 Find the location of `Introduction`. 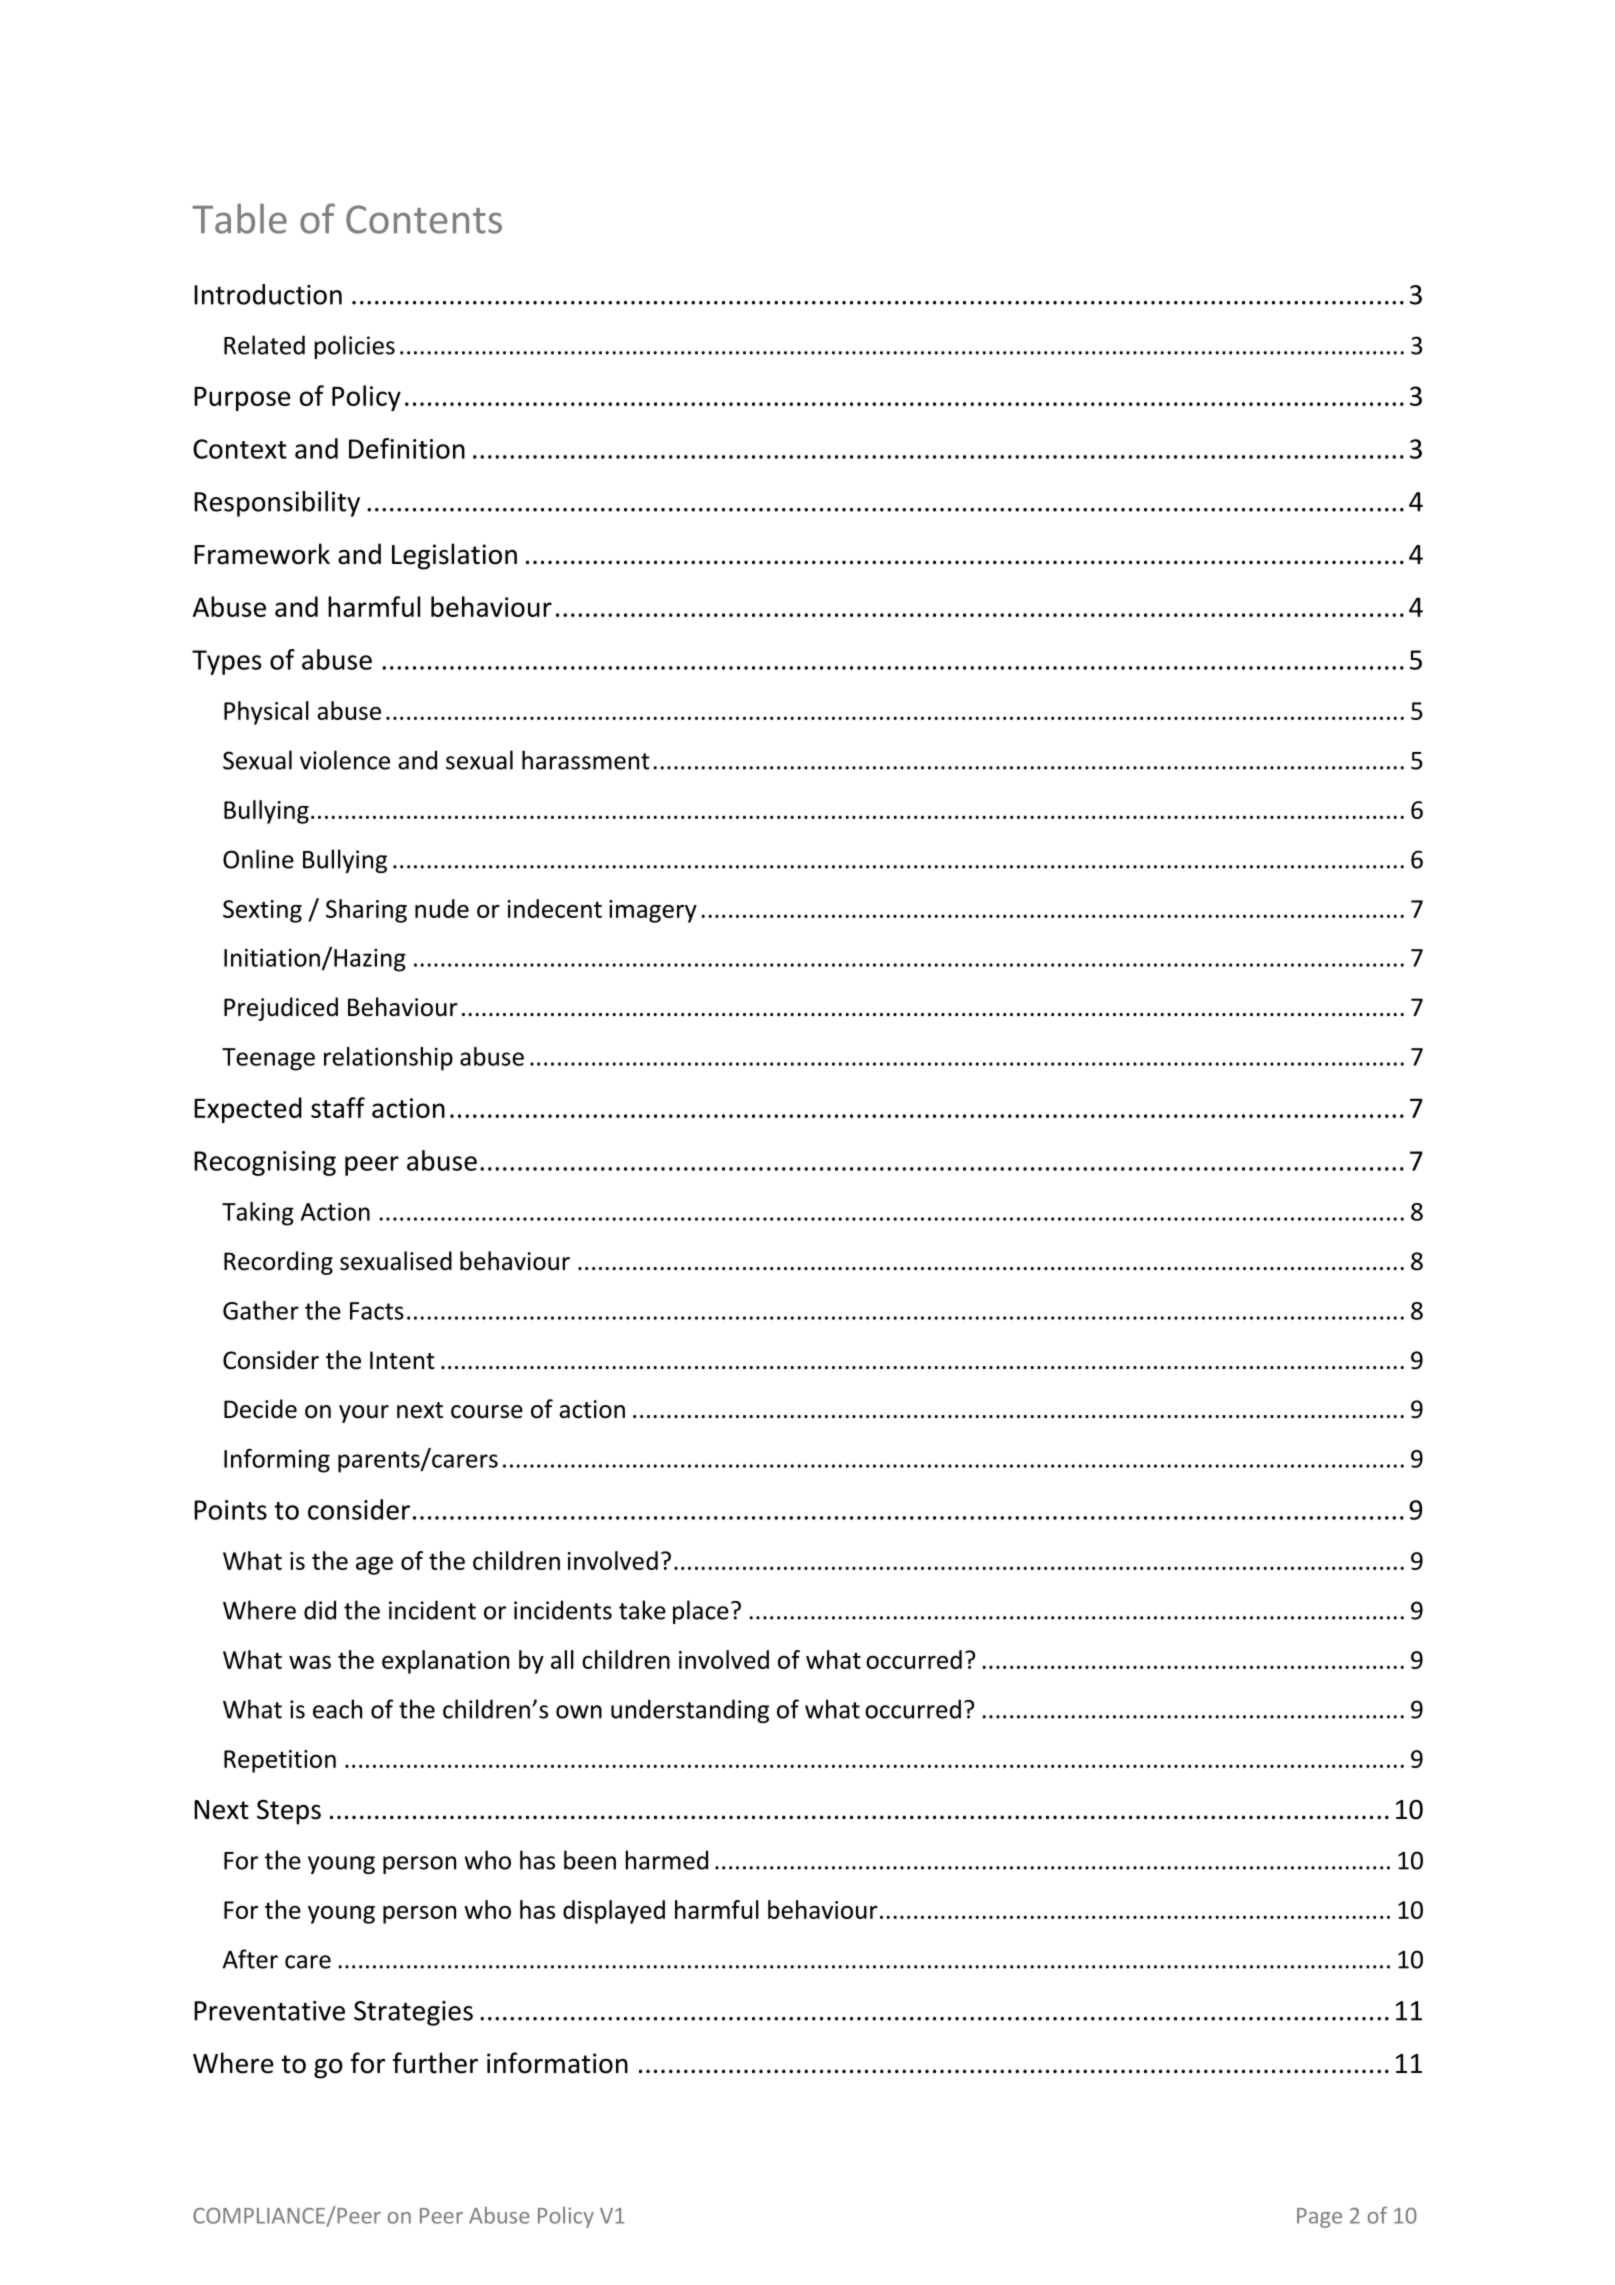

Introduction is located at coordinates (268, 294).
